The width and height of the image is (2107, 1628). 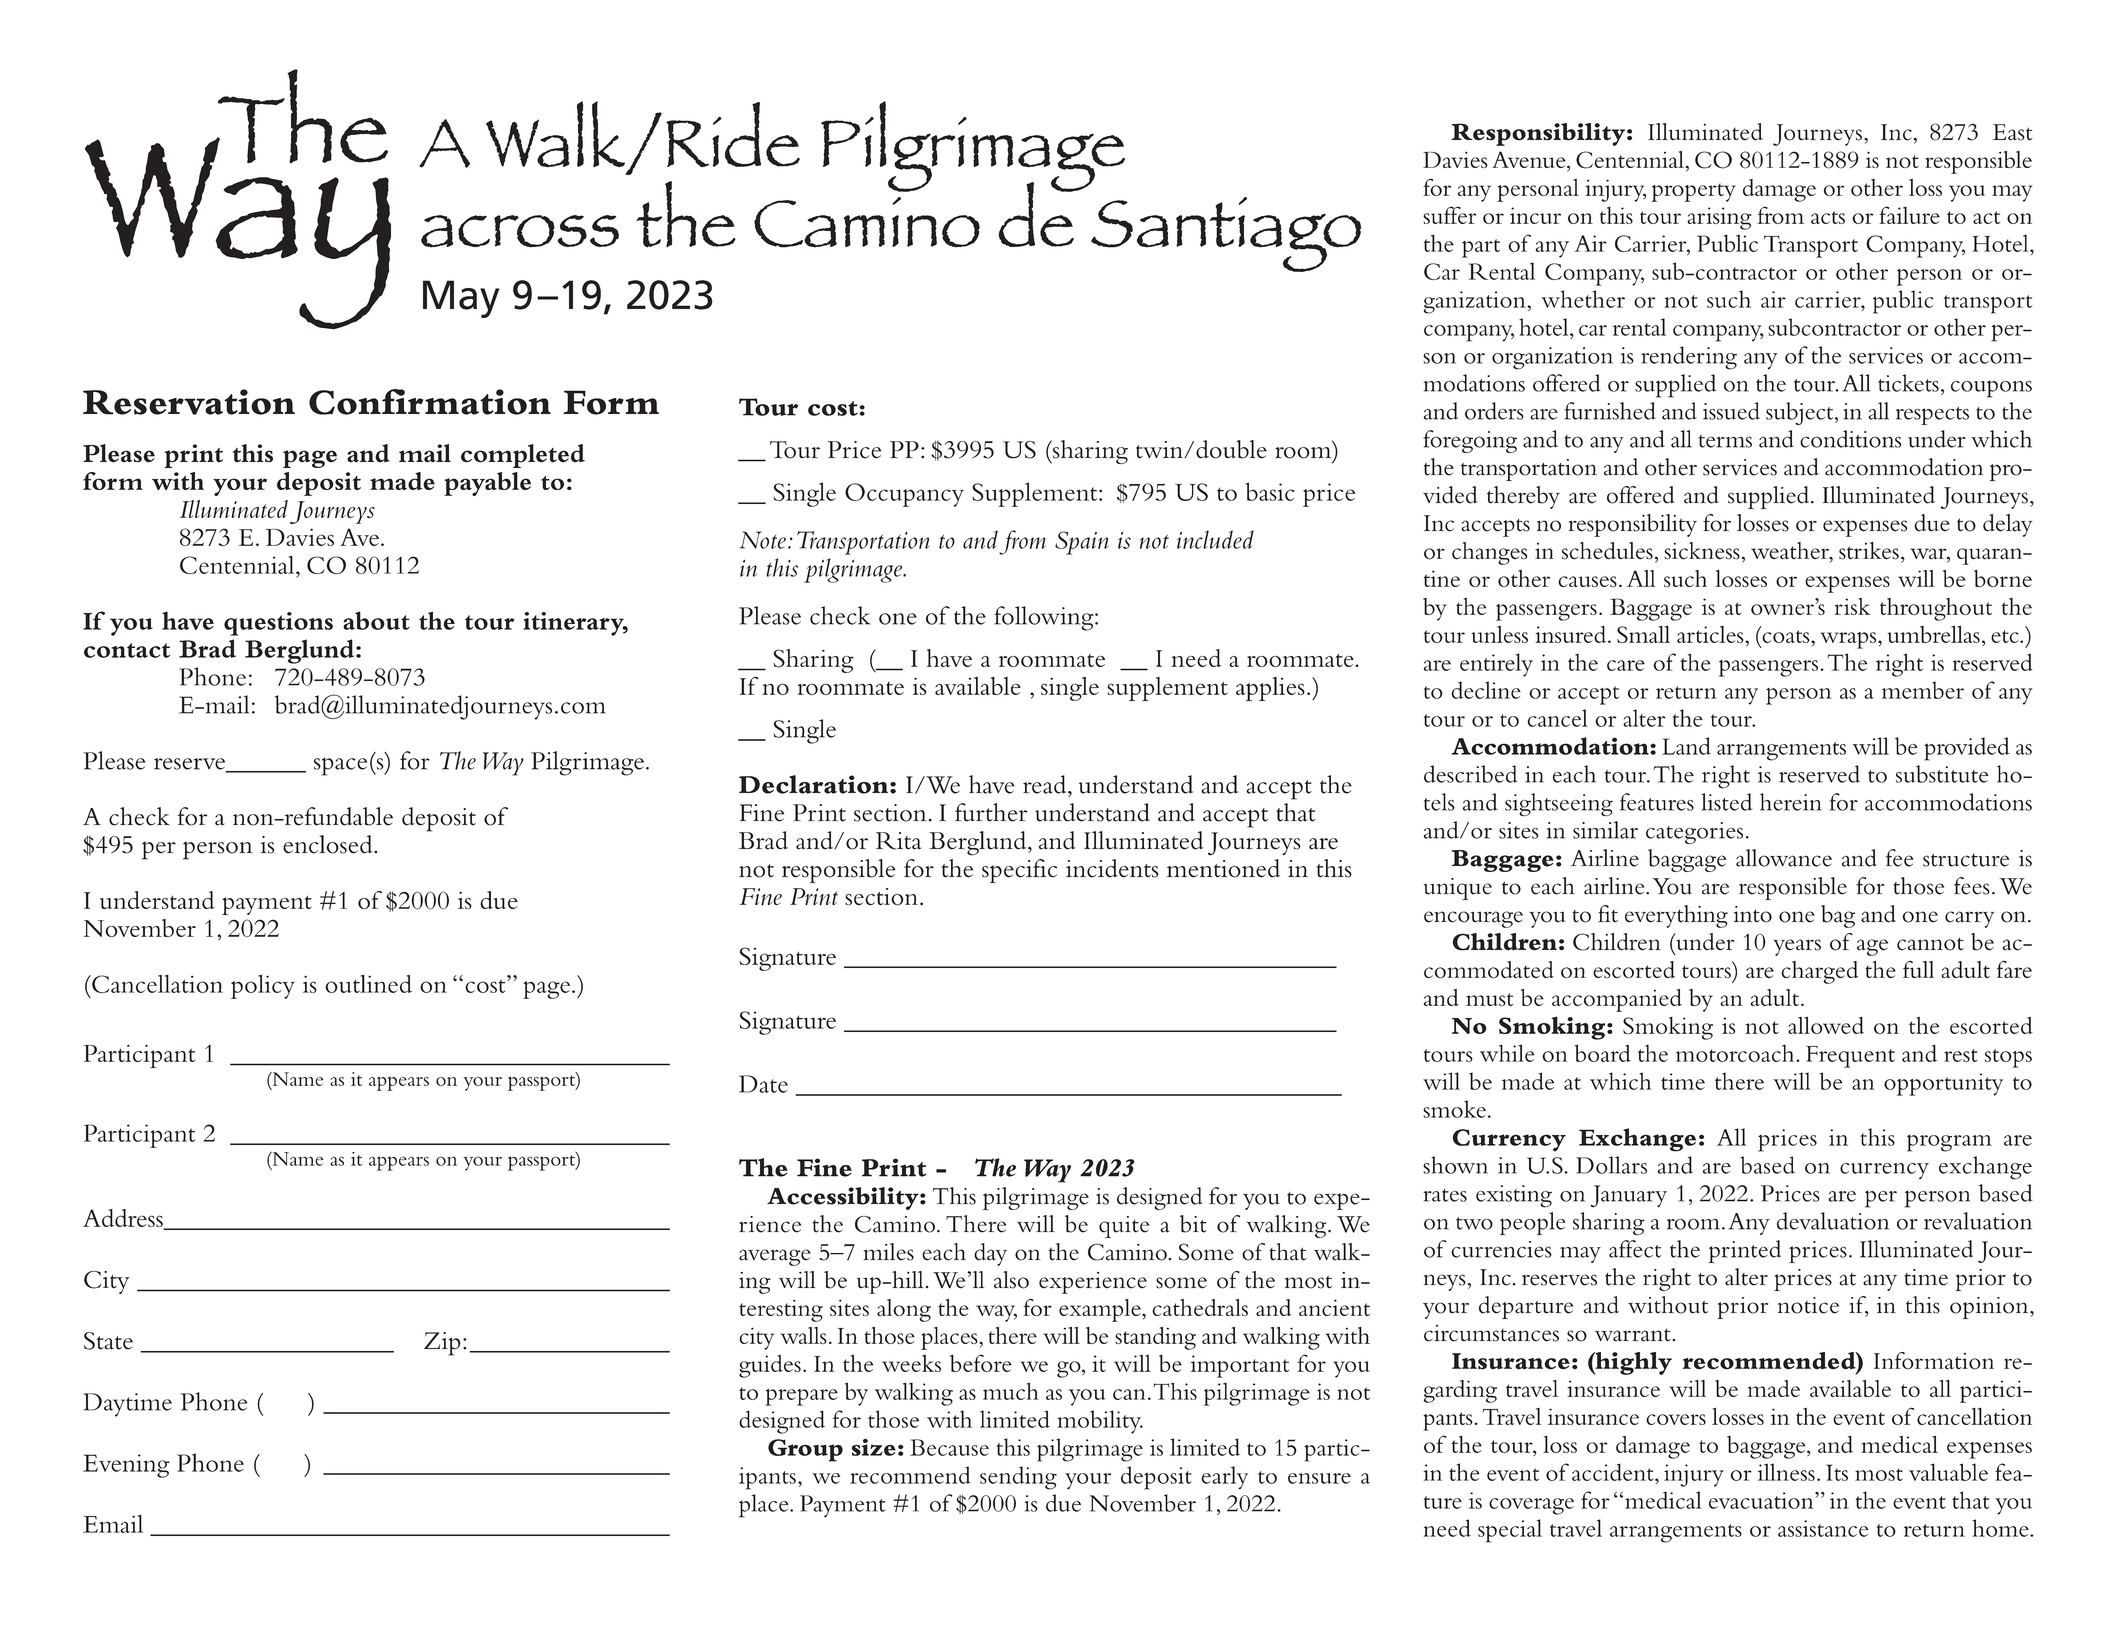 What do you see at coordinates (430, 402) in the image?
I see `Confirmation` at bounding box center [430, 402].
